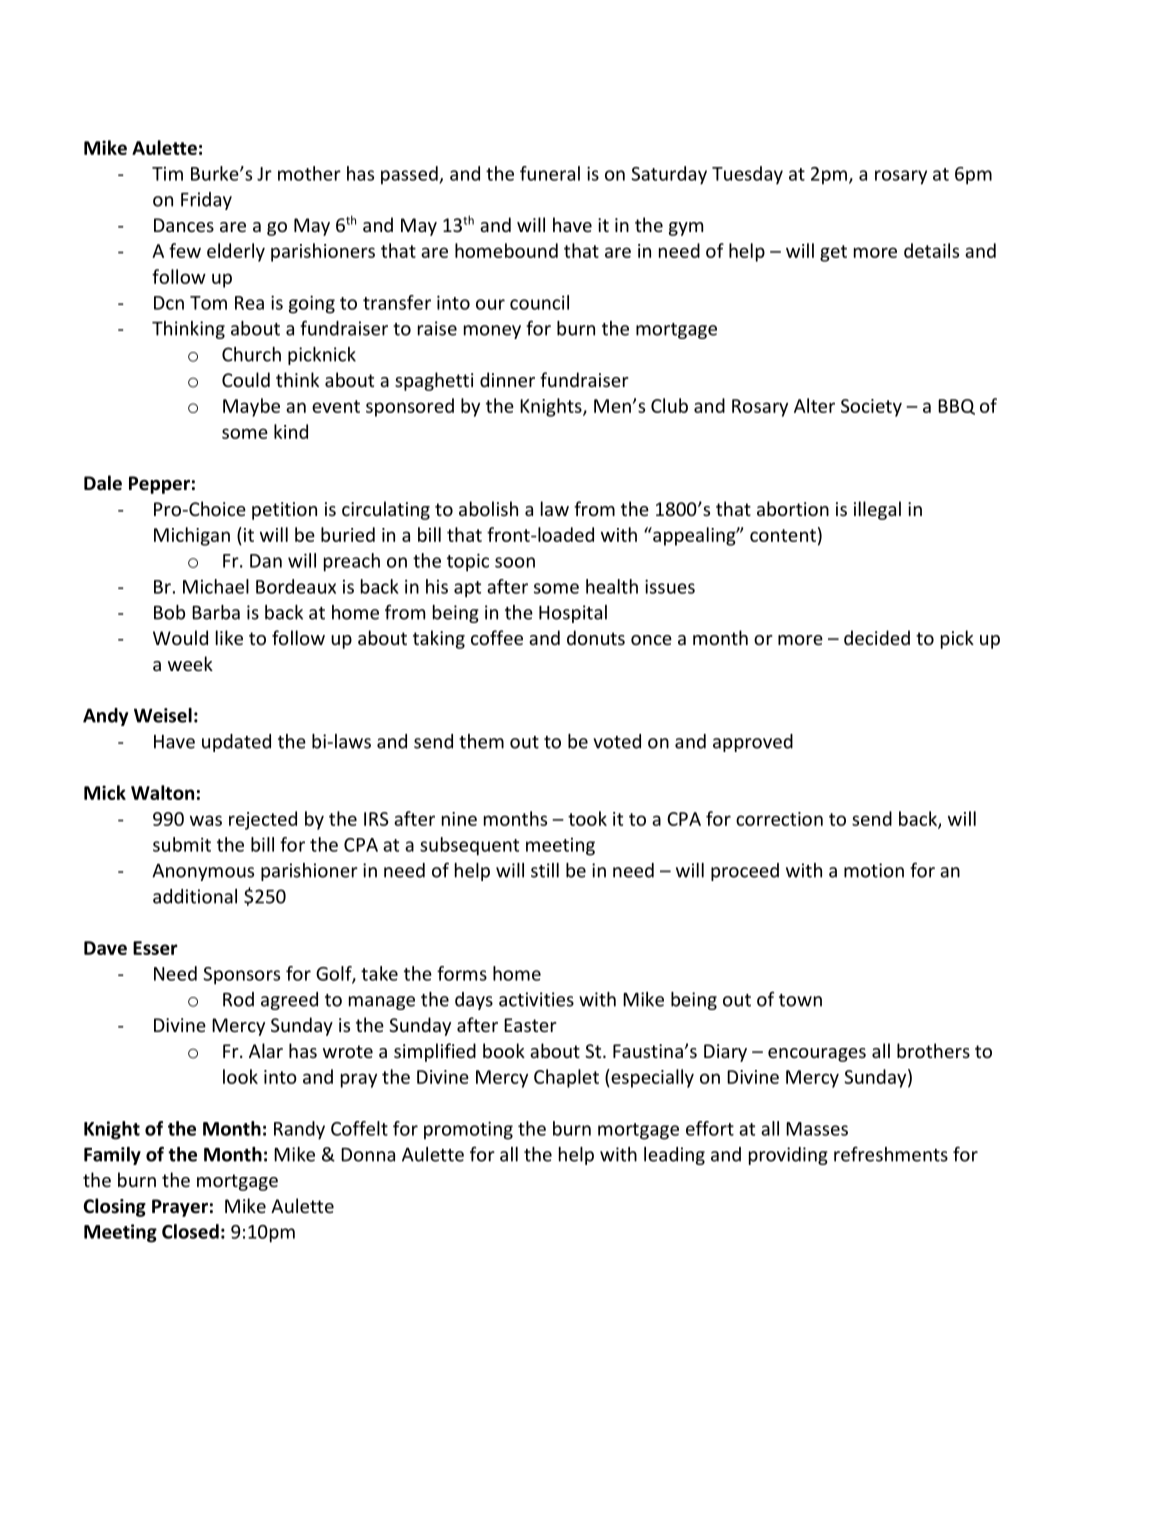 The image size is (1176, 1522). Describe the element at coordinates (877, 637) in the document. I see `decided` at that location.
